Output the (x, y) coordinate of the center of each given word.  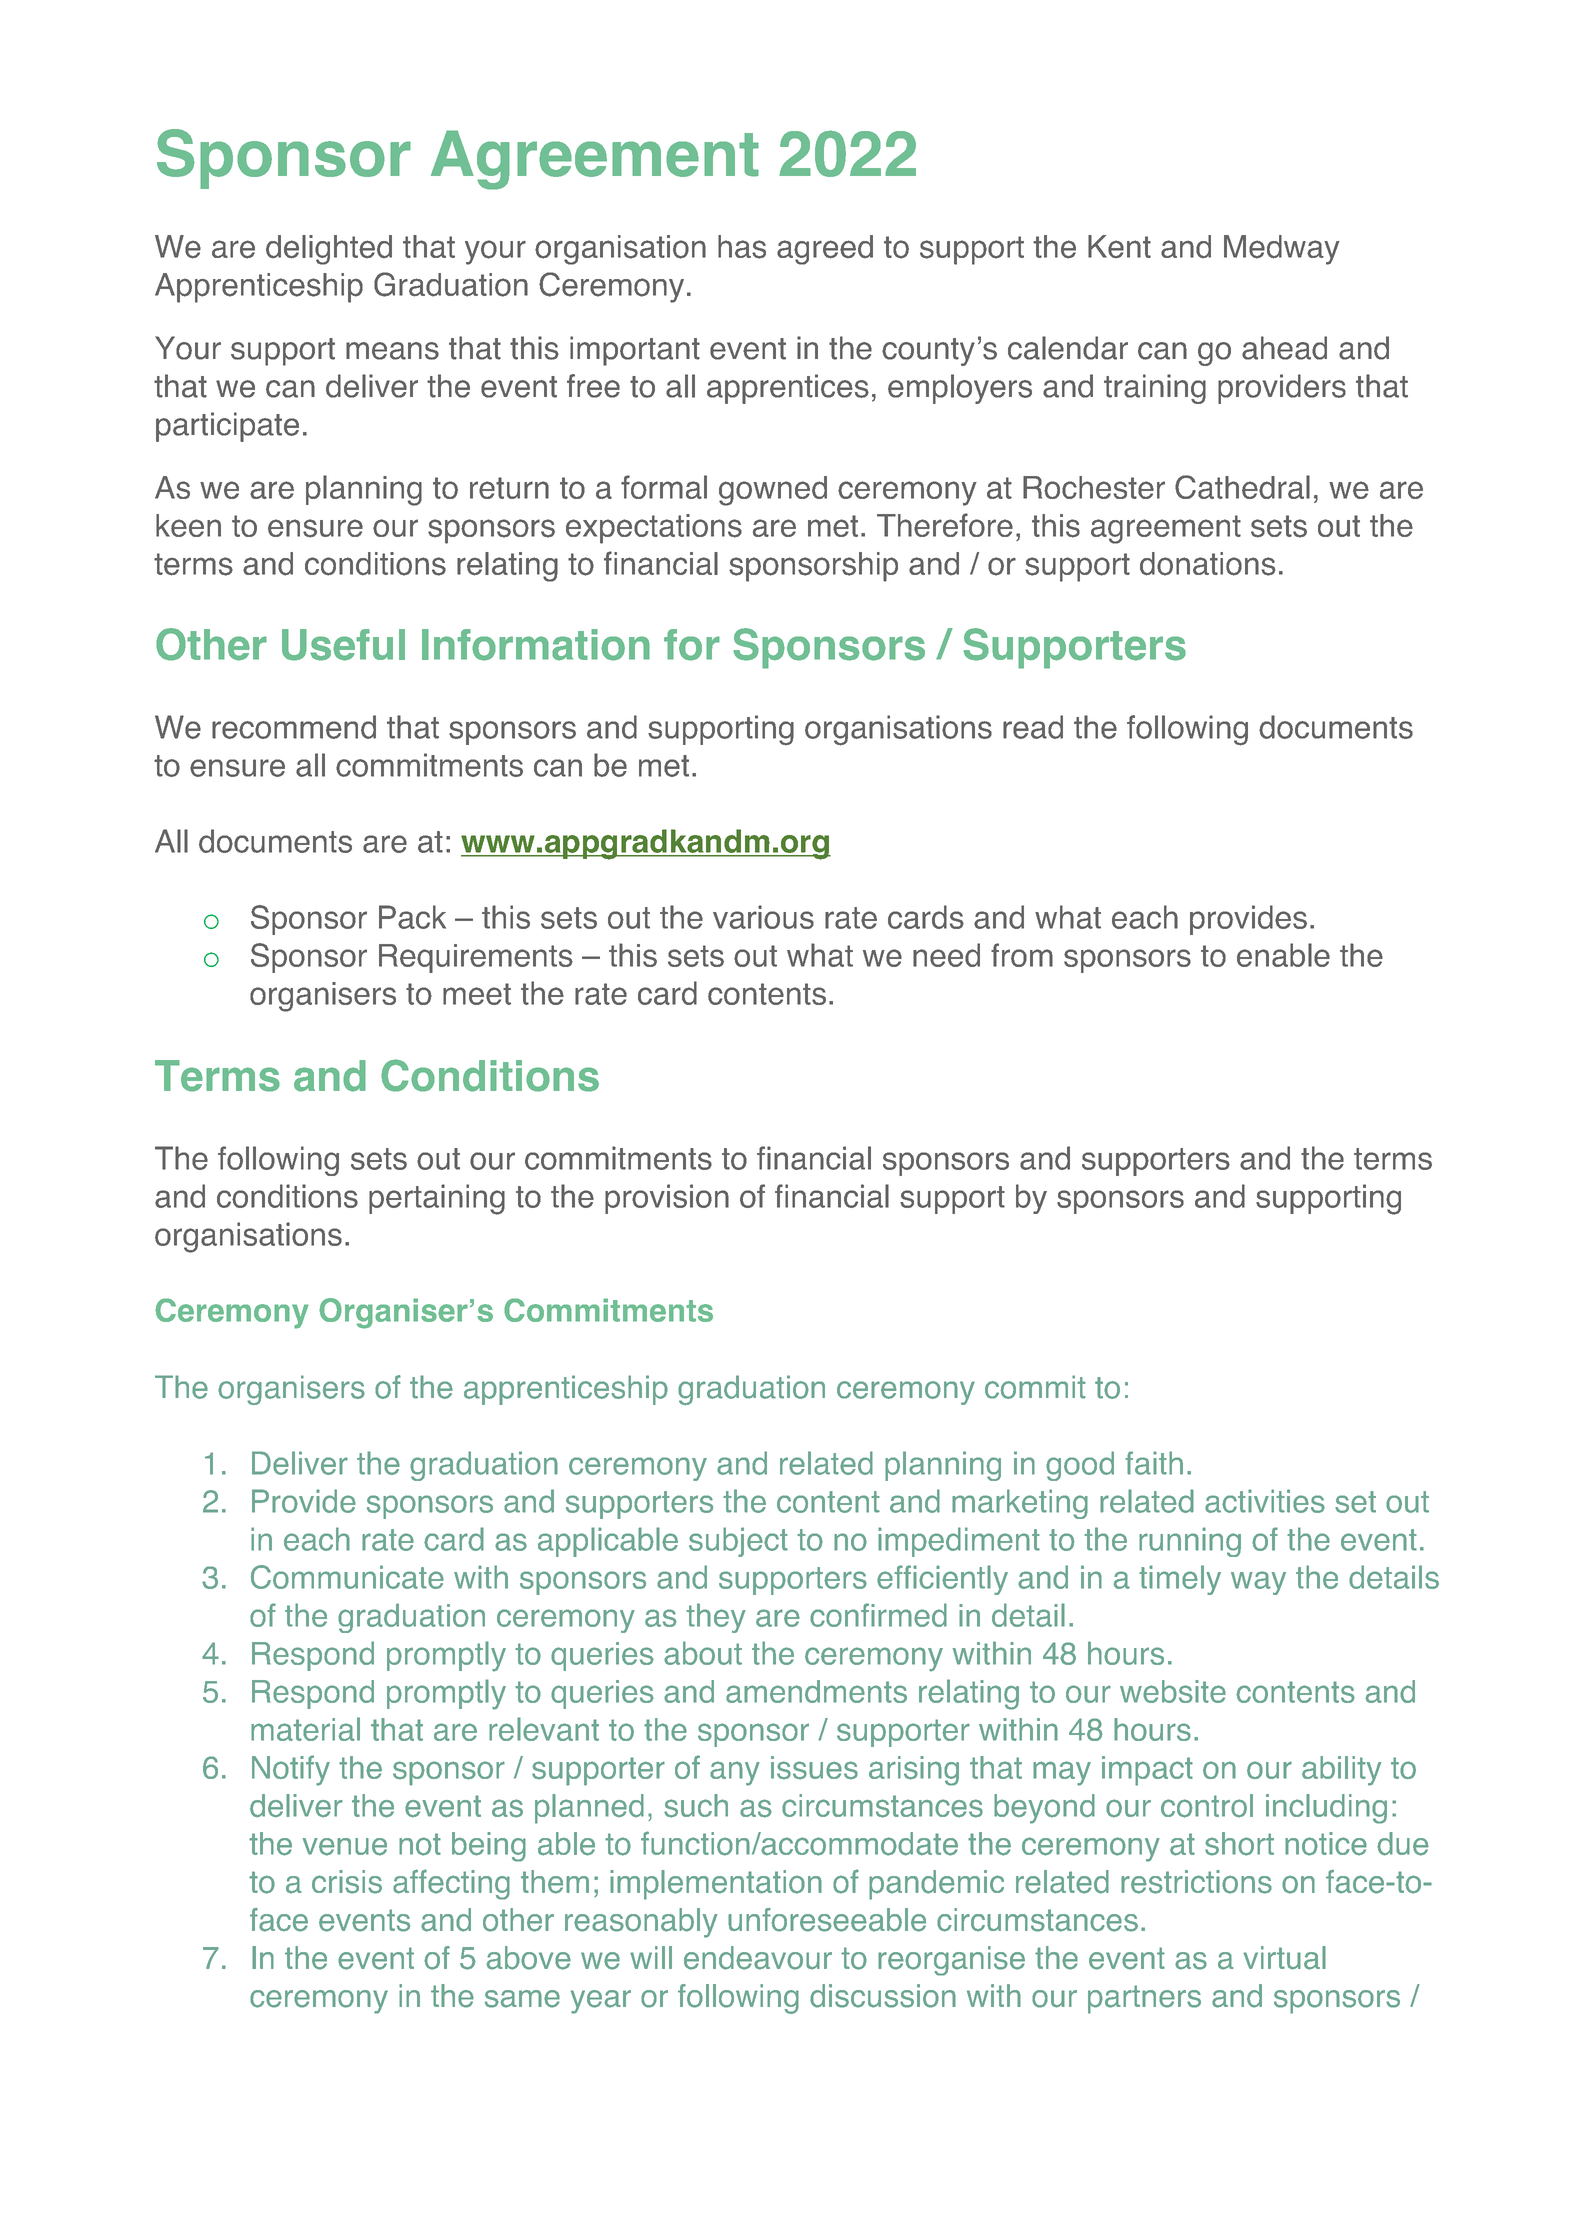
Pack (412, 917)
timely (1180, 1580)
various (763, 917)
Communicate (347, 1577)
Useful (343, 645)
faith (1154, 1463)
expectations (654, 529)
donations (1207, 564)
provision (667, 1199)
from (1022, 955)
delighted (329, 250)
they (716, 1618)
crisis (347, 1882)
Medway (1282, 250)
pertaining (437, 1199)
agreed (825, 250)
